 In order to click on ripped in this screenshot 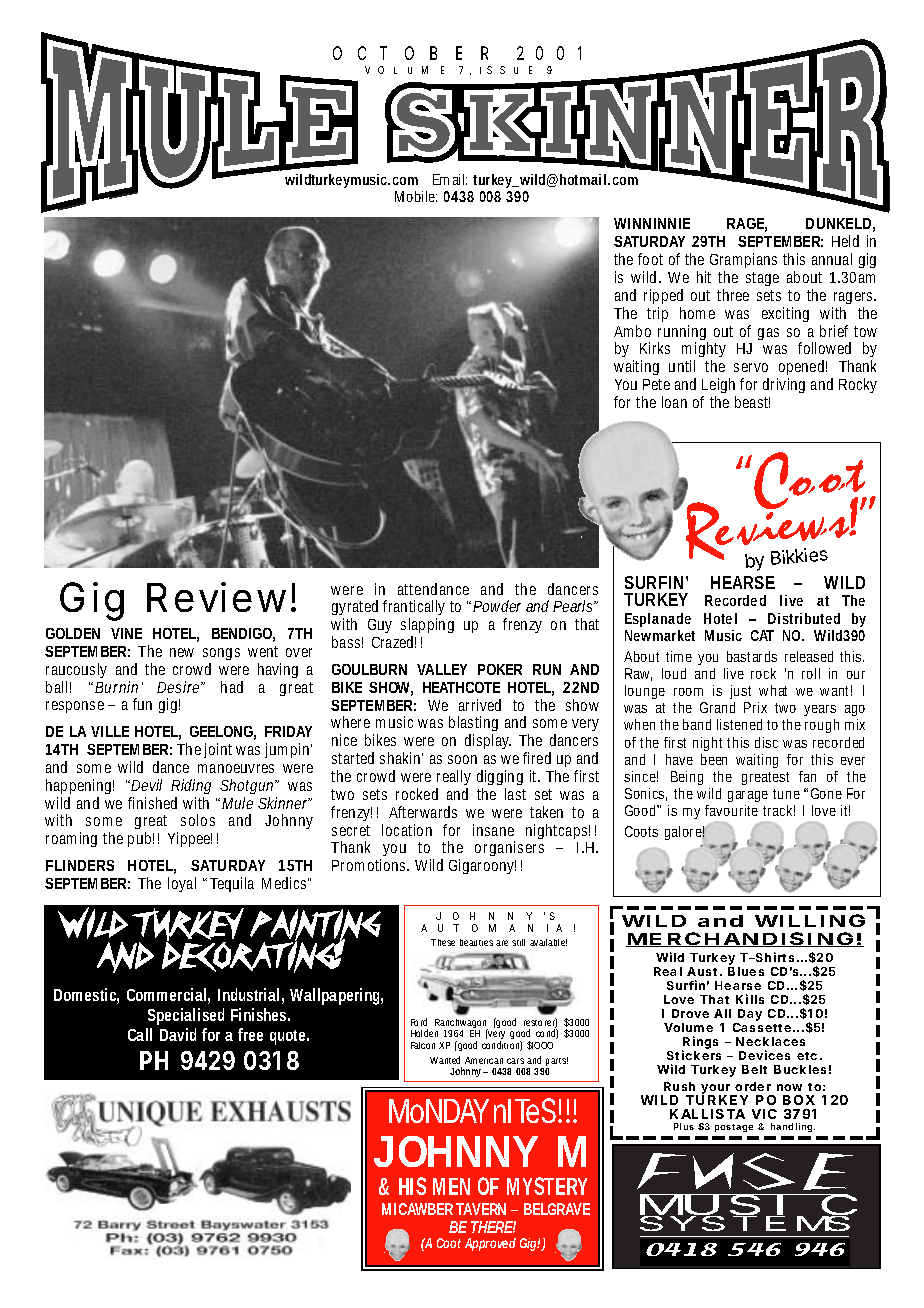, I will do `click(663, 296)`.
